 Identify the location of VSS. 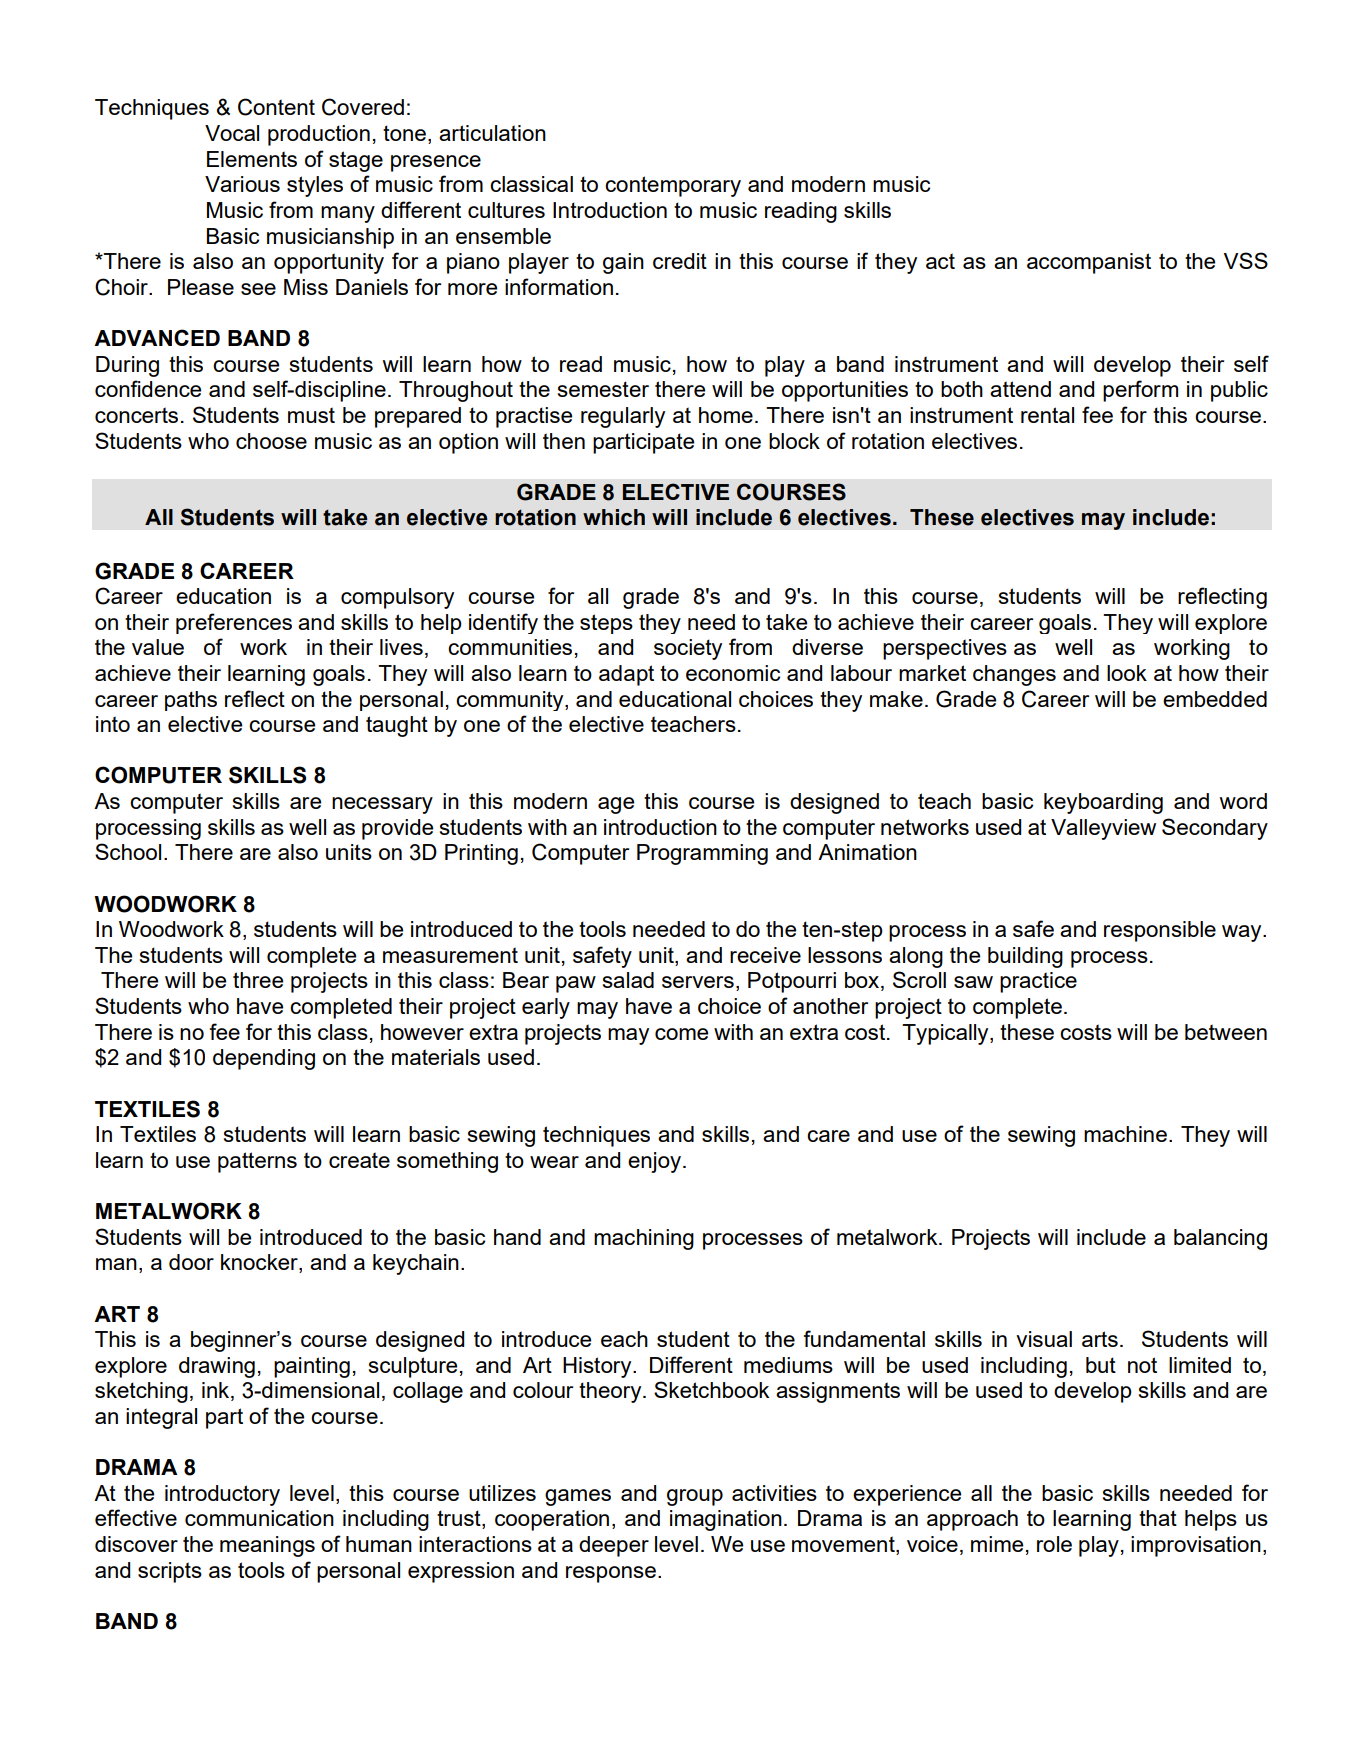
(1246, 260).
